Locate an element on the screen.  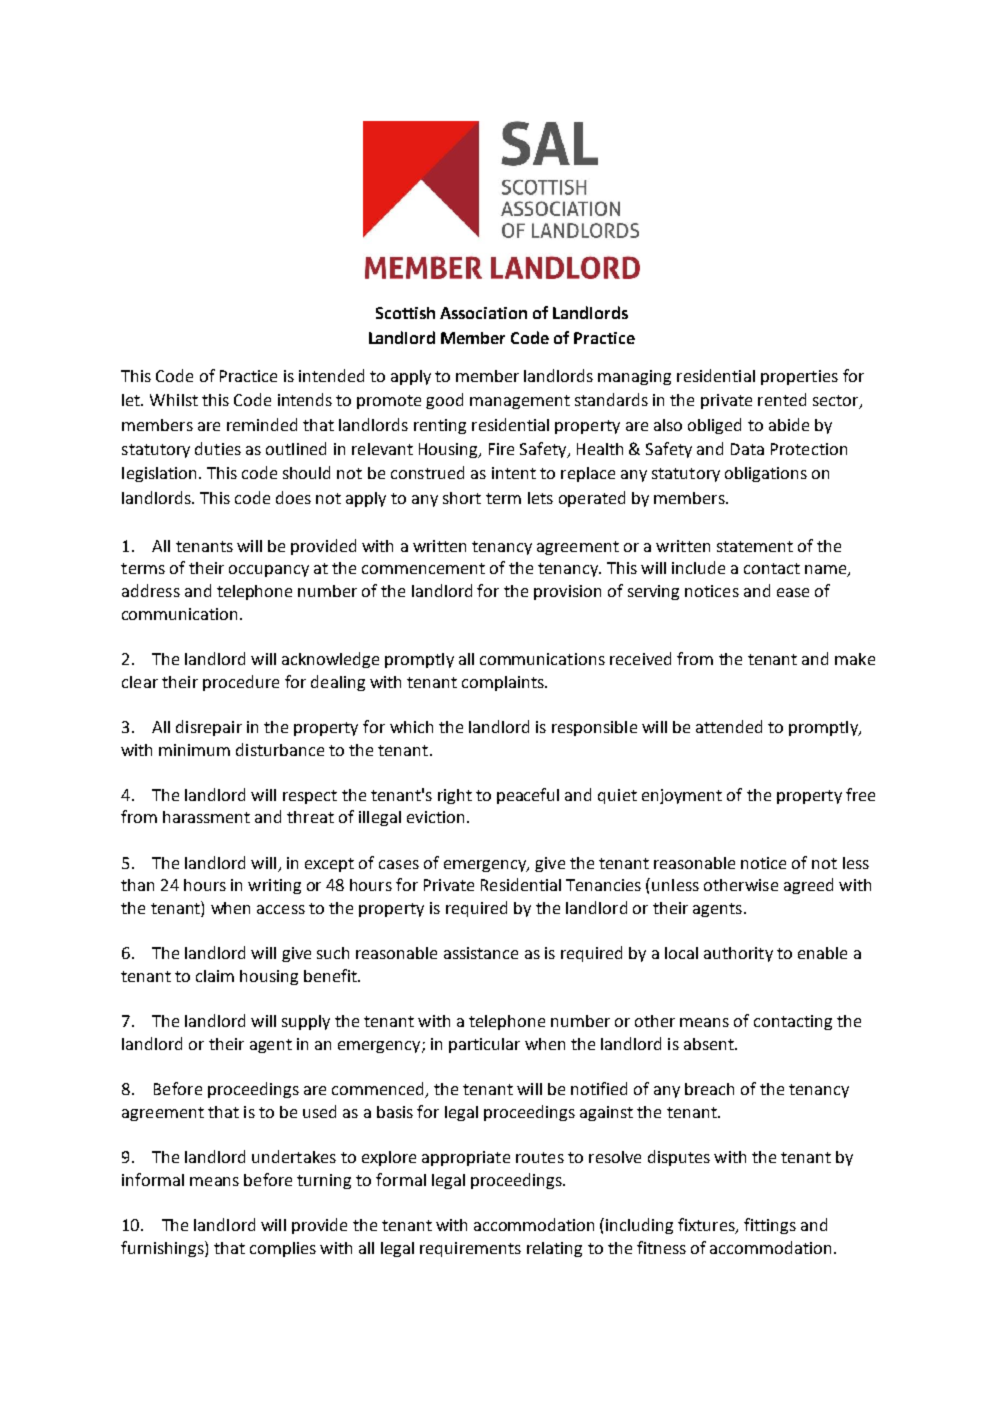
occupancy is located at coordinates (269, 571).
